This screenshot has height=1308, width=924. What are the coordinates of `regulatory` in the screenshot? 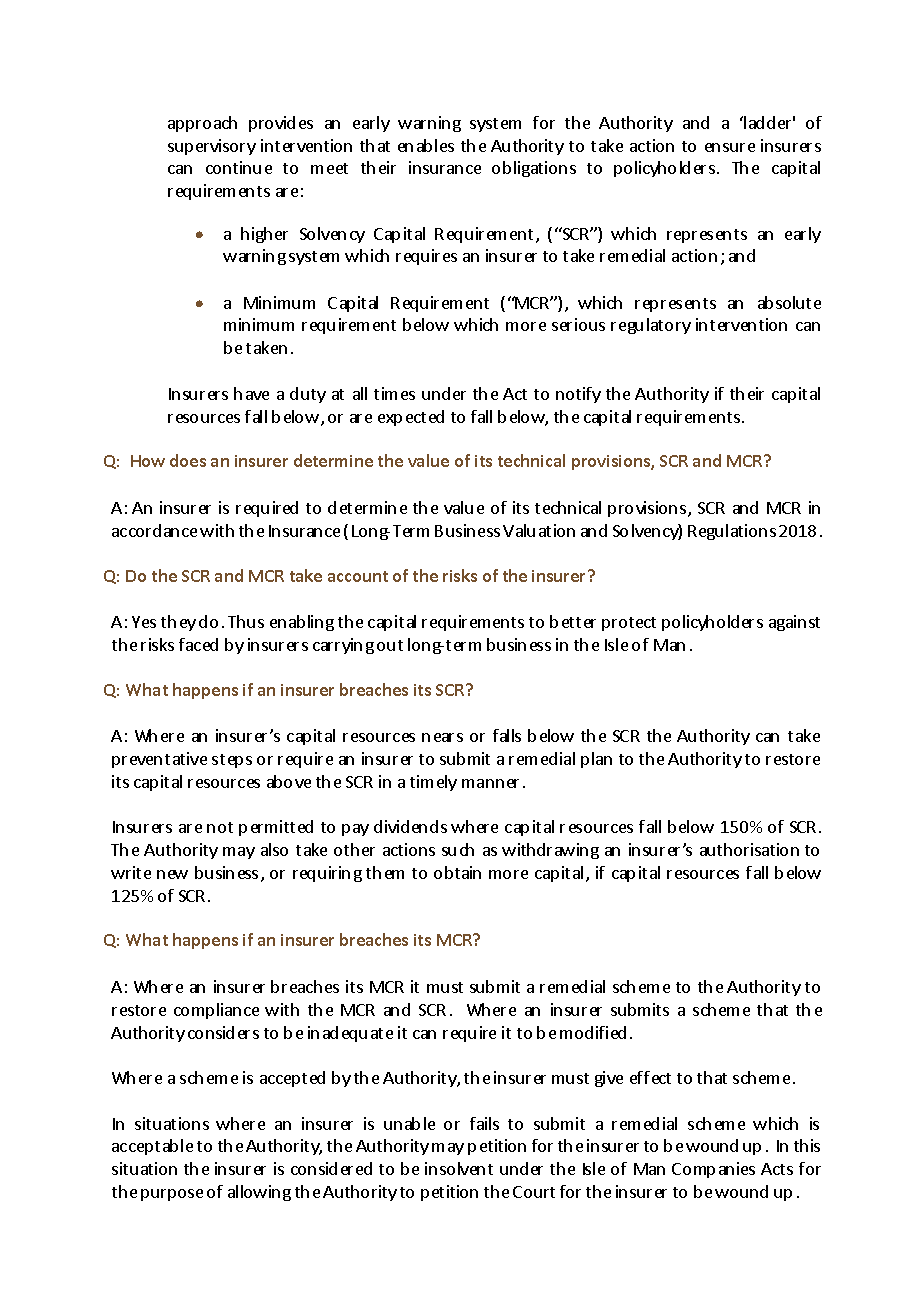 It's located at (651, 326).
